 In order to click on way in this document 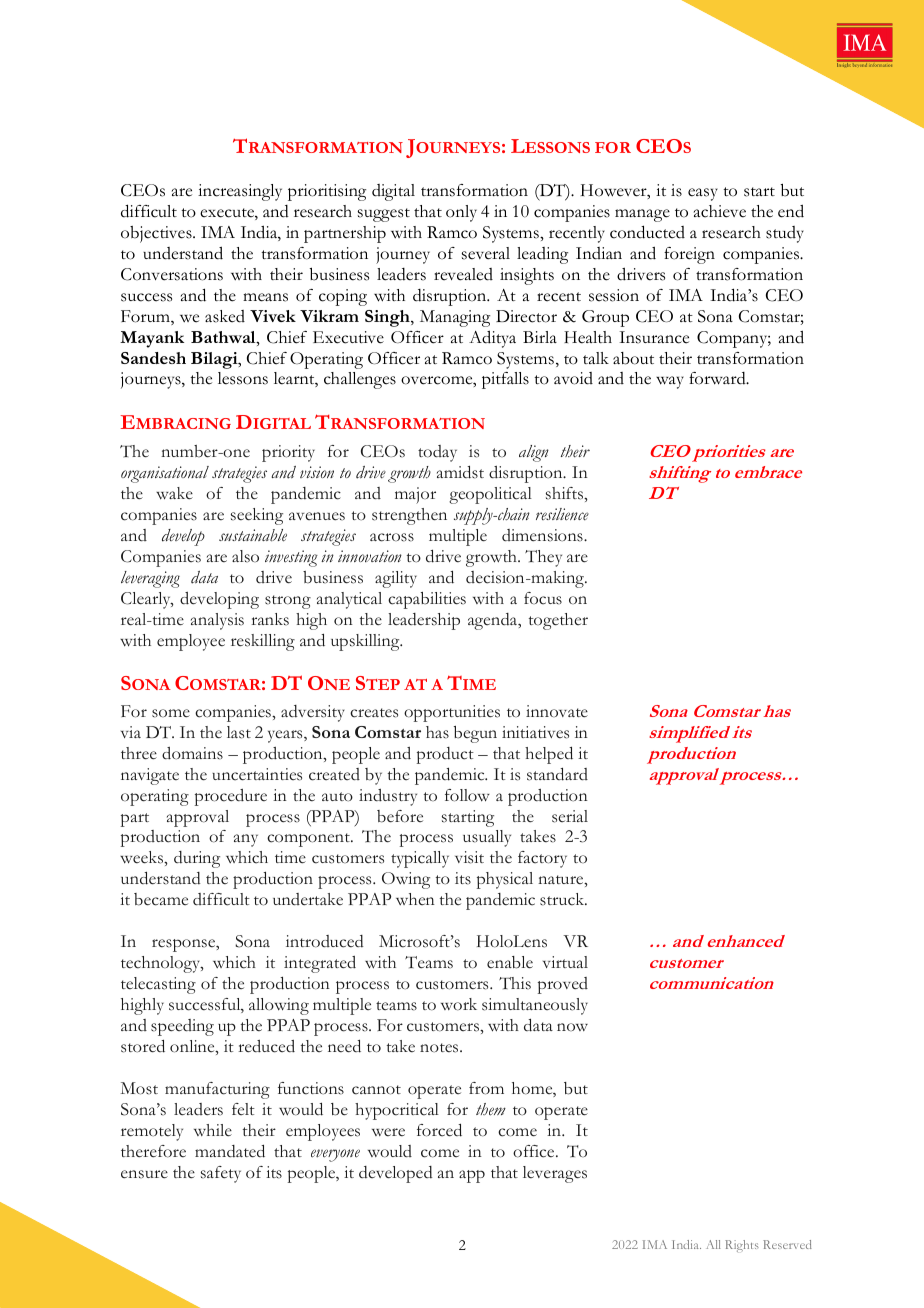, I will do `click(670, 382)`.
